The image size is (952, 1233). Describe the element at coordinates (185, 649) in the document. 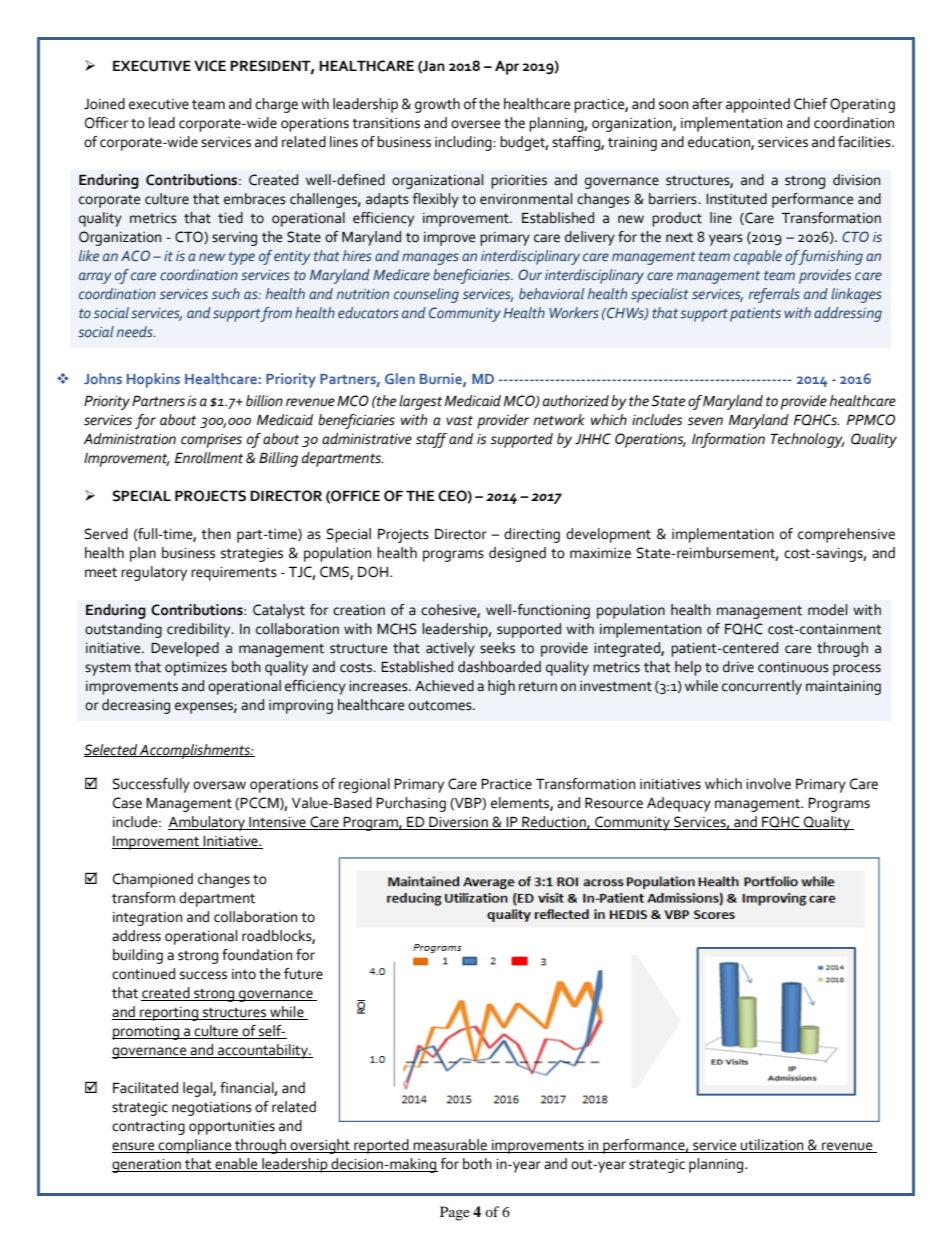

I see `Developed` at that location.
